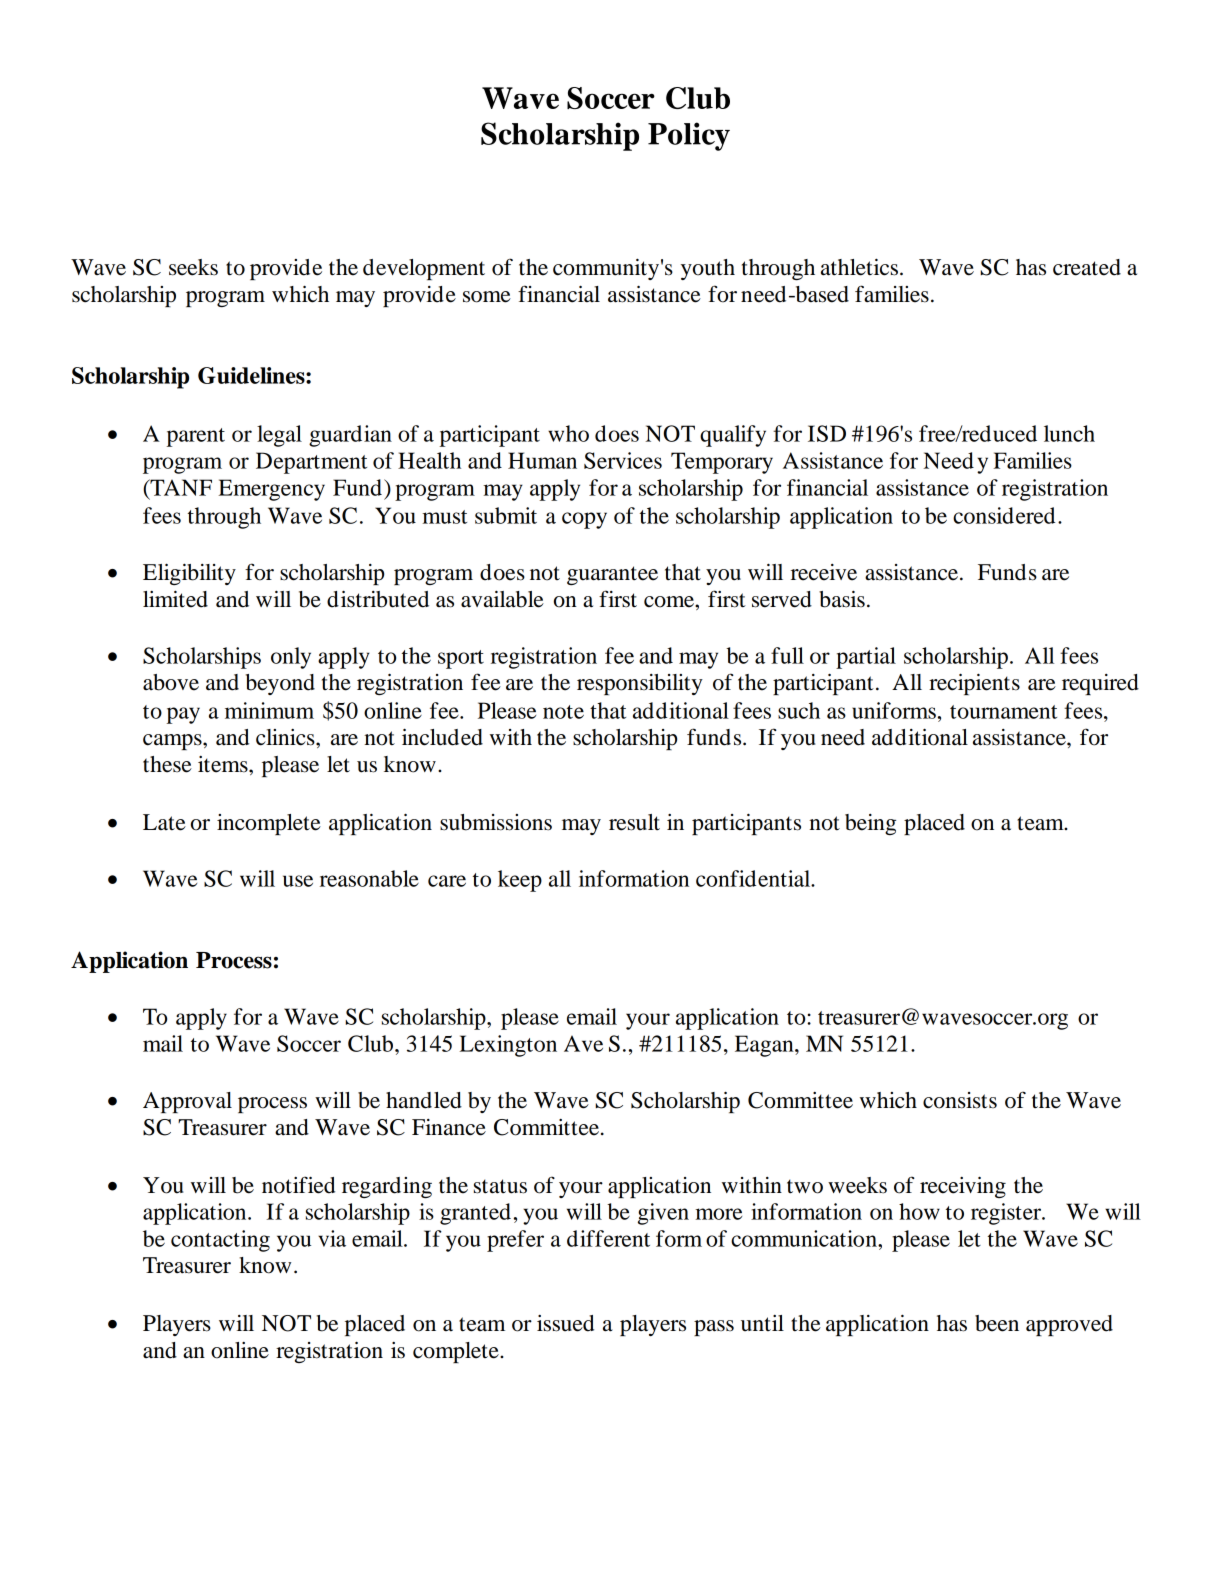  What do you see at coordinates (193, 267) in the image?
I see `seeks` at bounding box center [193, 267].
